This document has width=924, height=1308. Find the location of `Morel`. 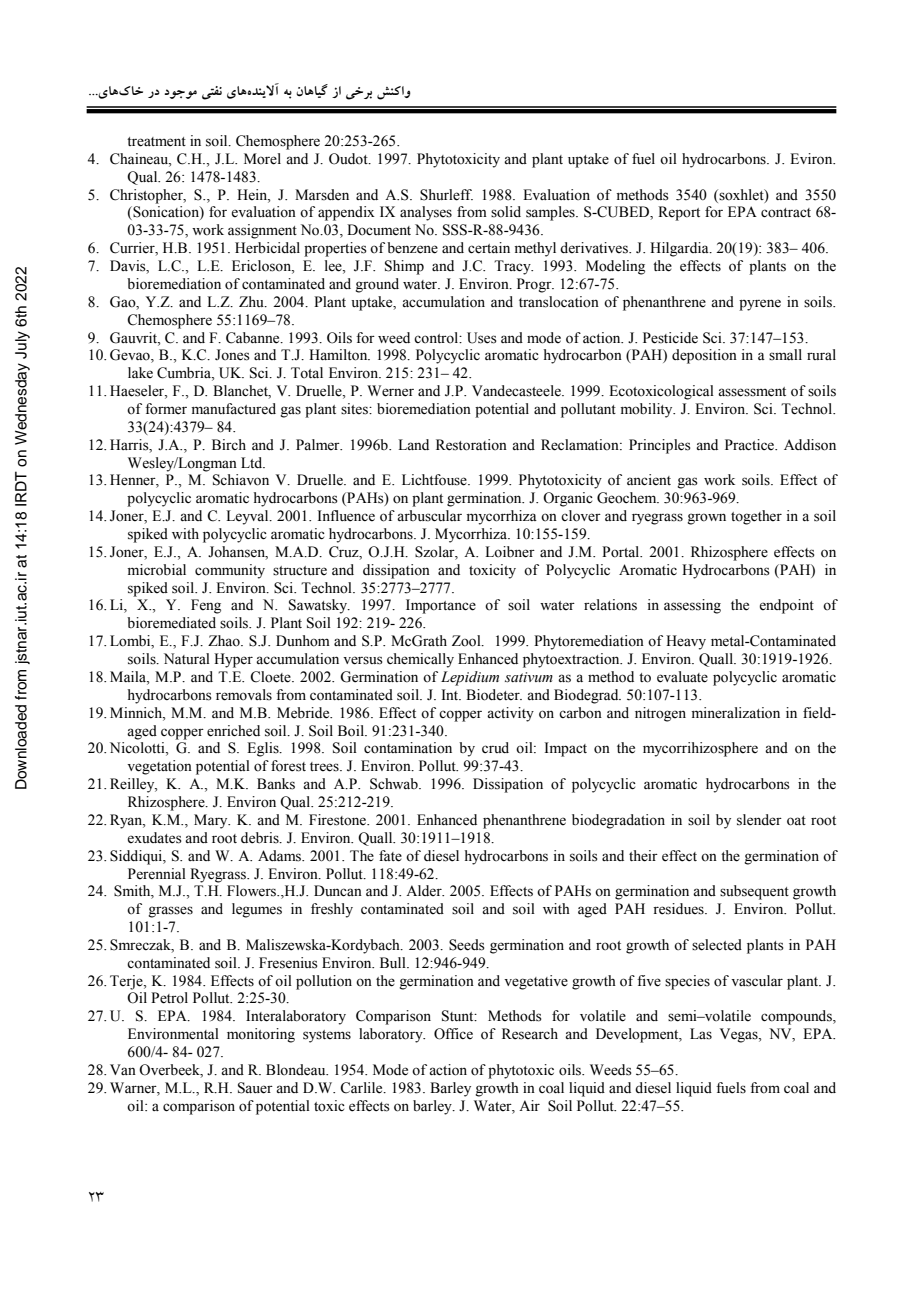

Morel is located at coordinates (262, 159).
